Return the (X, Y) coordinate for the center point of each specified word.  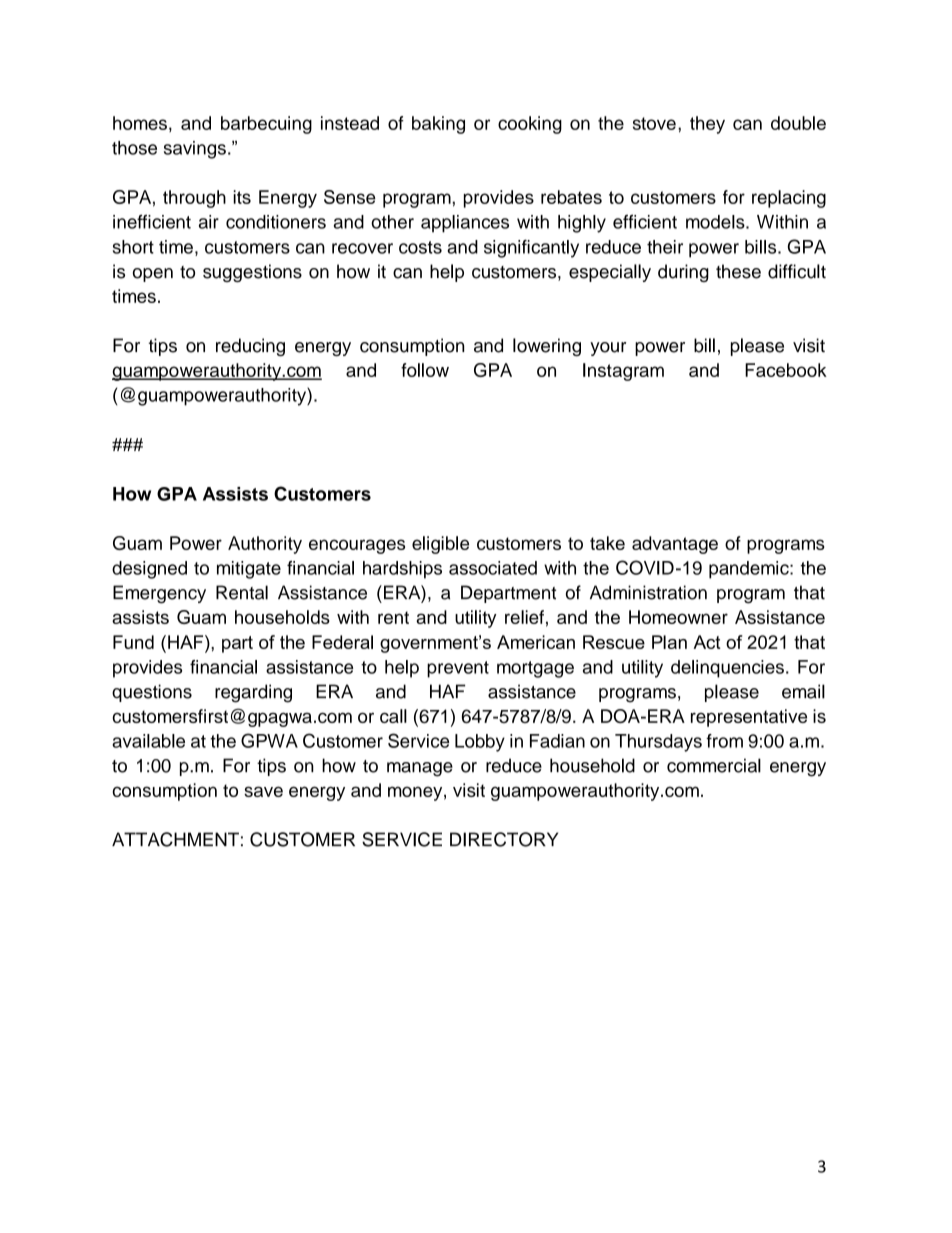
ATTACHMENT (175, 839)
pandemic (750, 570)
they (707, 125)
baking (438, 125)
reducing (250, 347)
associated (493, 568)
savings (195, 150)
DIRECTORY (504, 839)
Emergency (159, 594)
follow (425, 370)
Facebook (786, 370)
